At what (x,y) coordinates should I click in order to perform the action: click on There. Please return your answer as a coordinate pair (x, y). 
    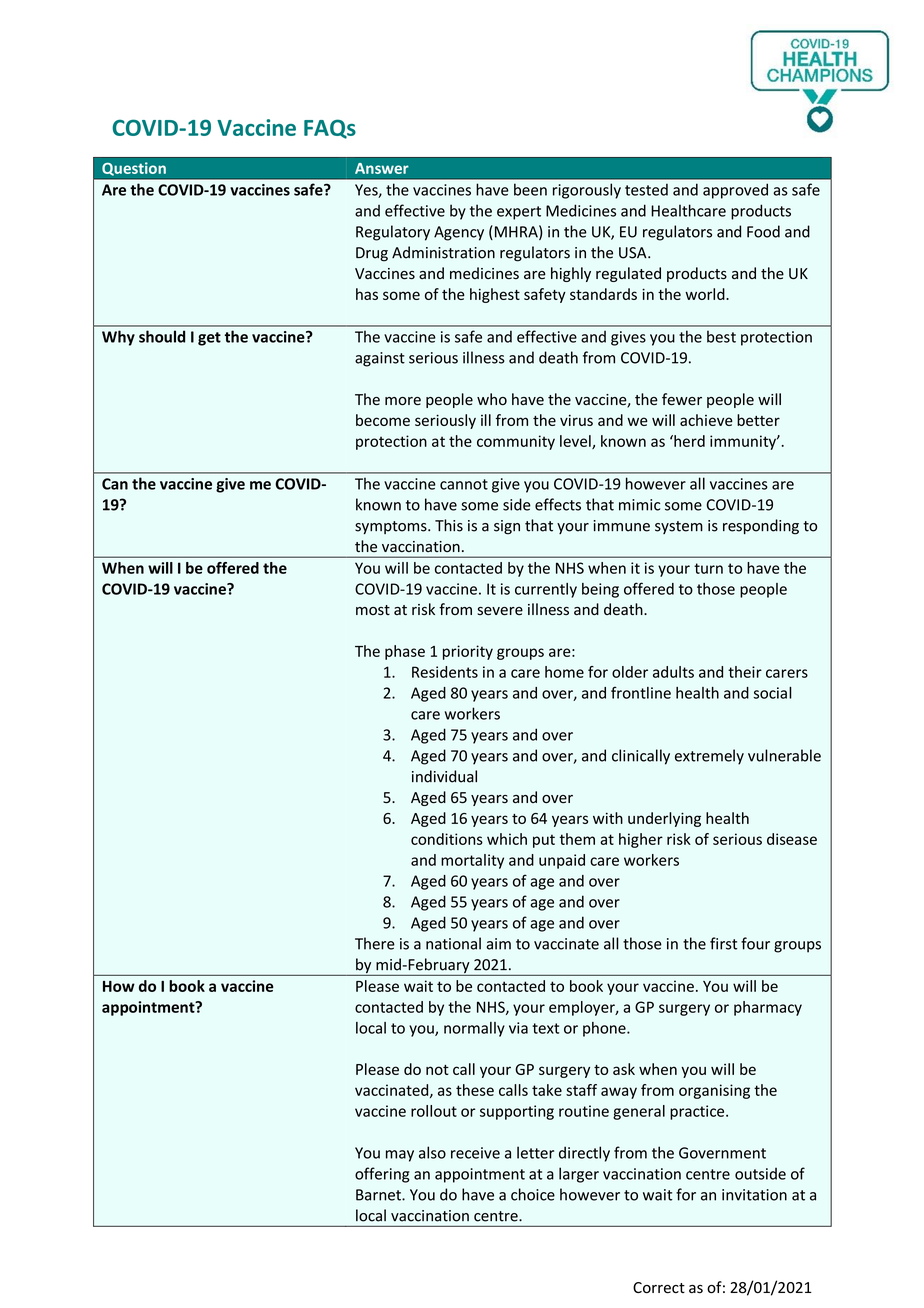
    Looking at the image, I should click on (375, 943).
